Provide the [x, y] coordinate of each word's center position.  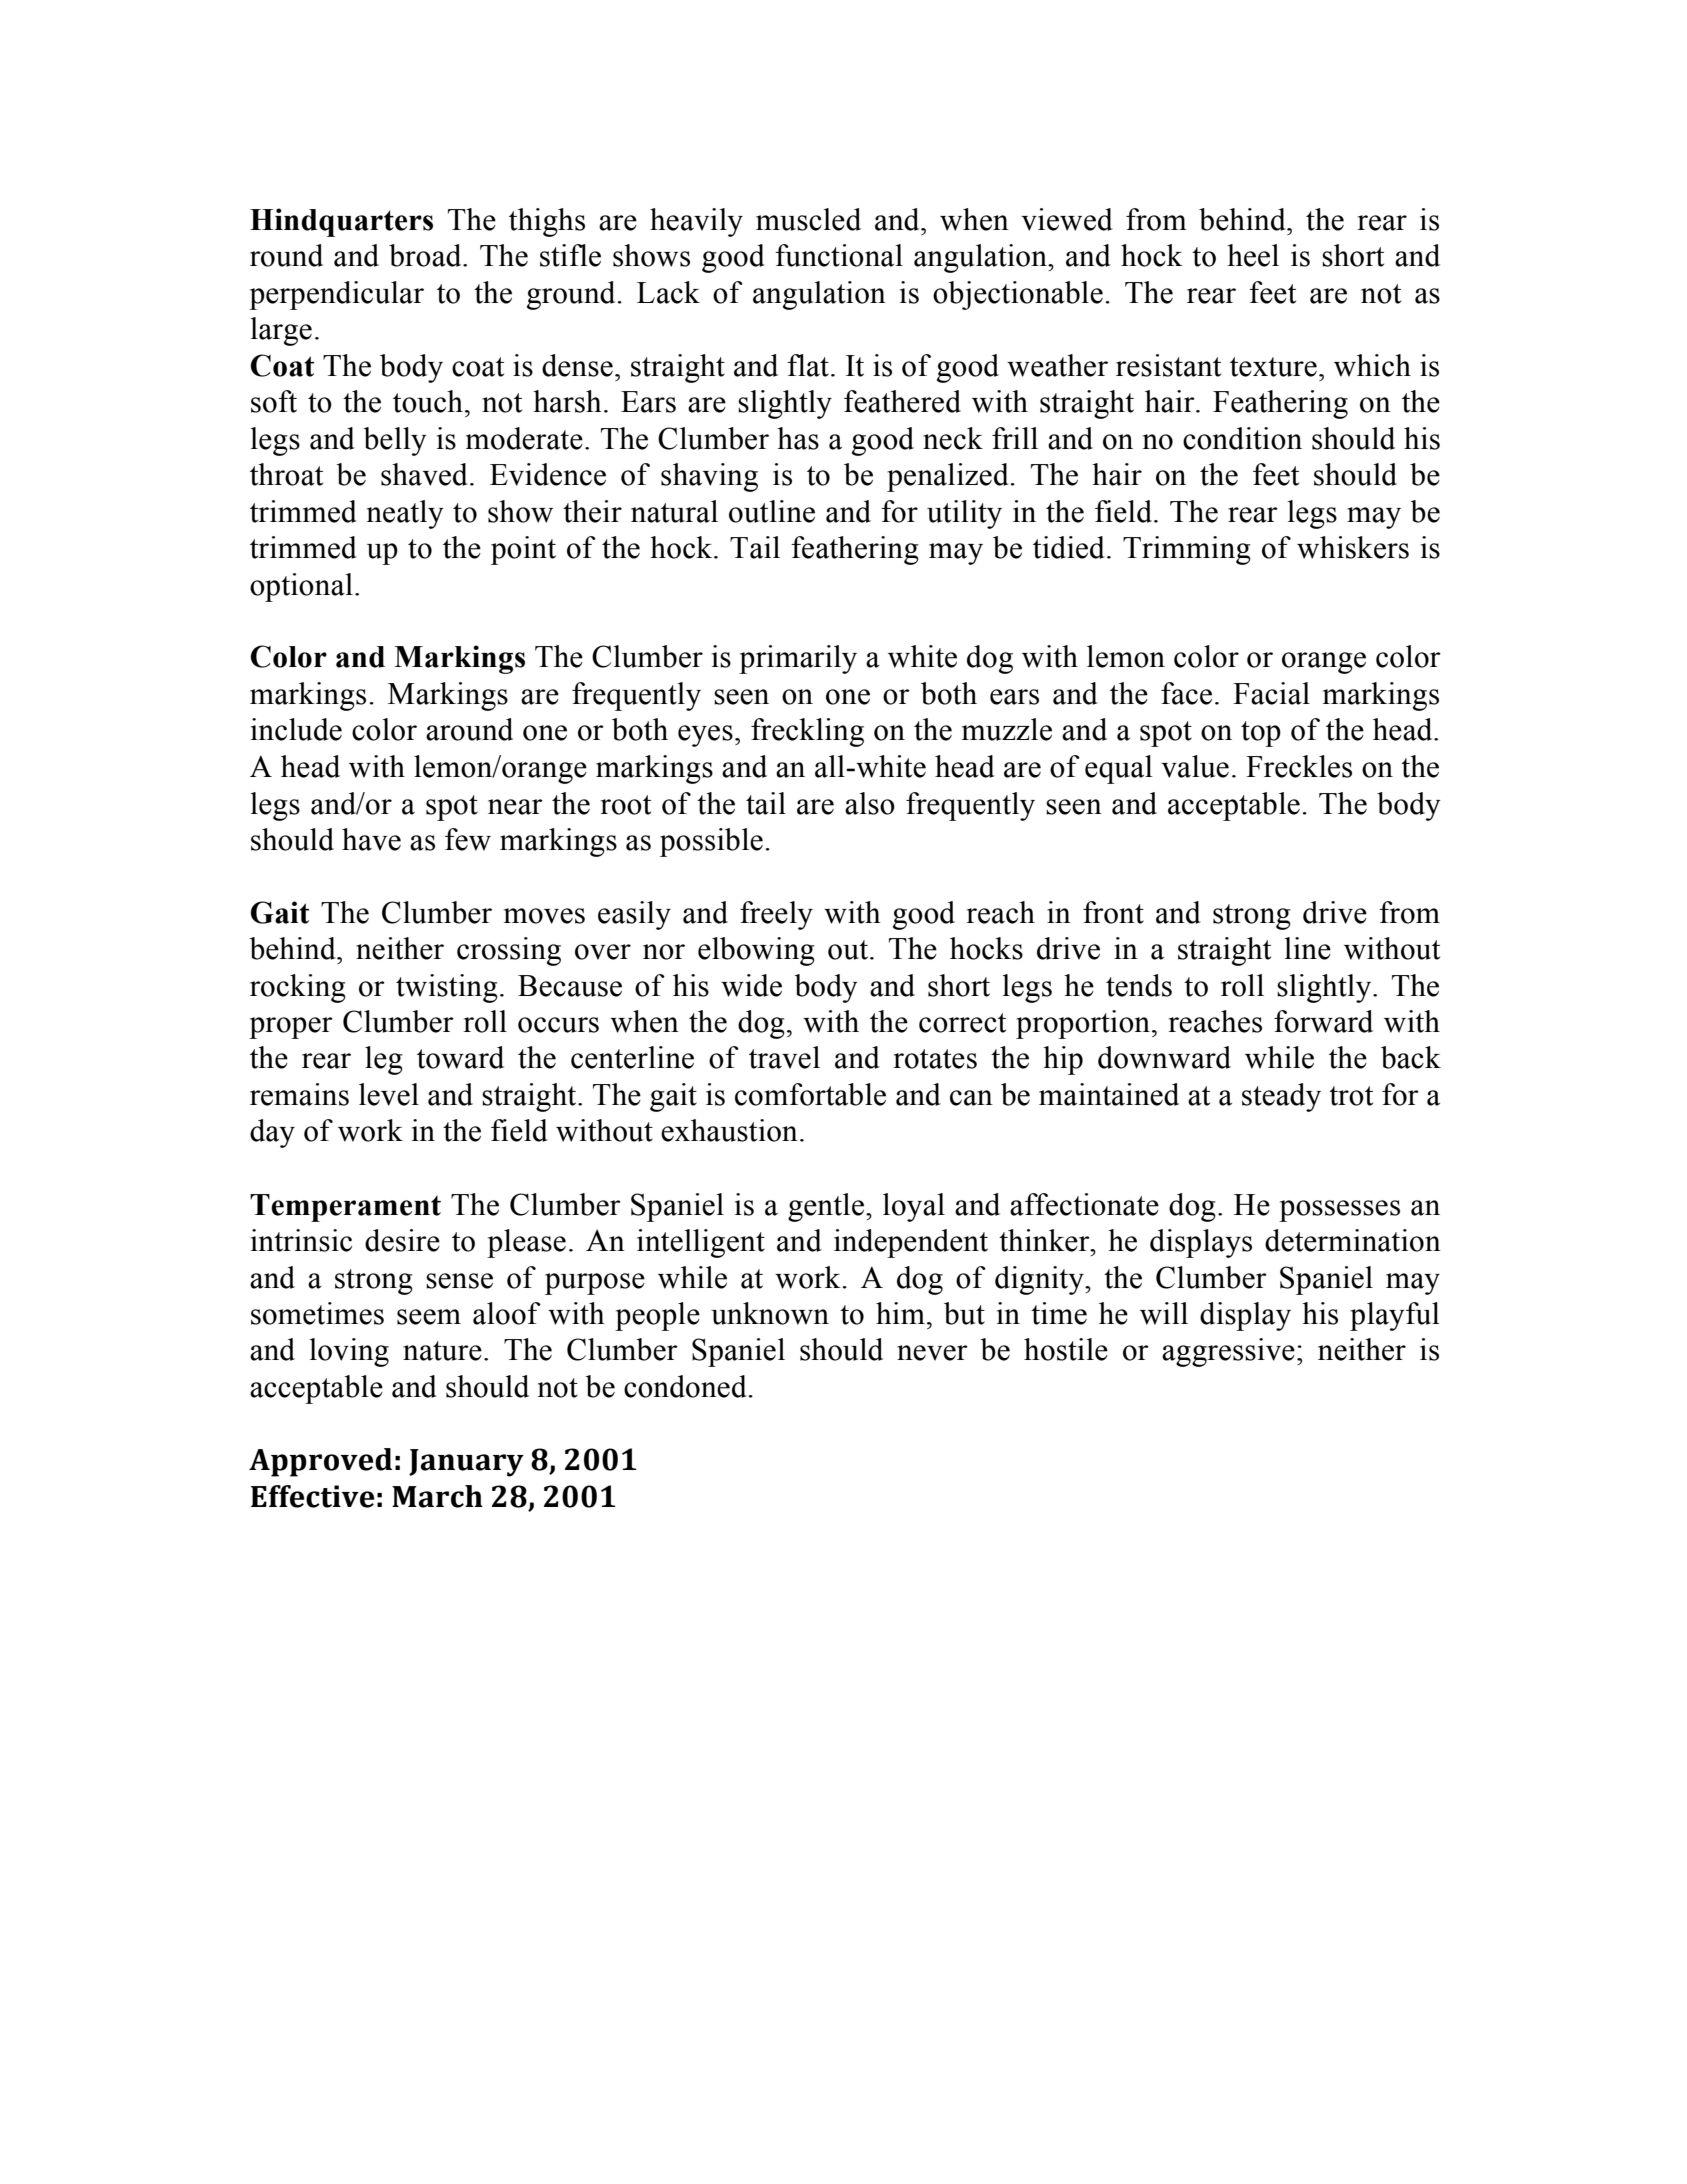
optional [301, 587]
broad [426, 255]
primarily [798, 659]
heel [1253, 255]
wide [751, 985]
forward [1323, 1021]
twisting [447, 988]
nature [442, 1351]
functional [839, 255]
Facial [1271, 693]
